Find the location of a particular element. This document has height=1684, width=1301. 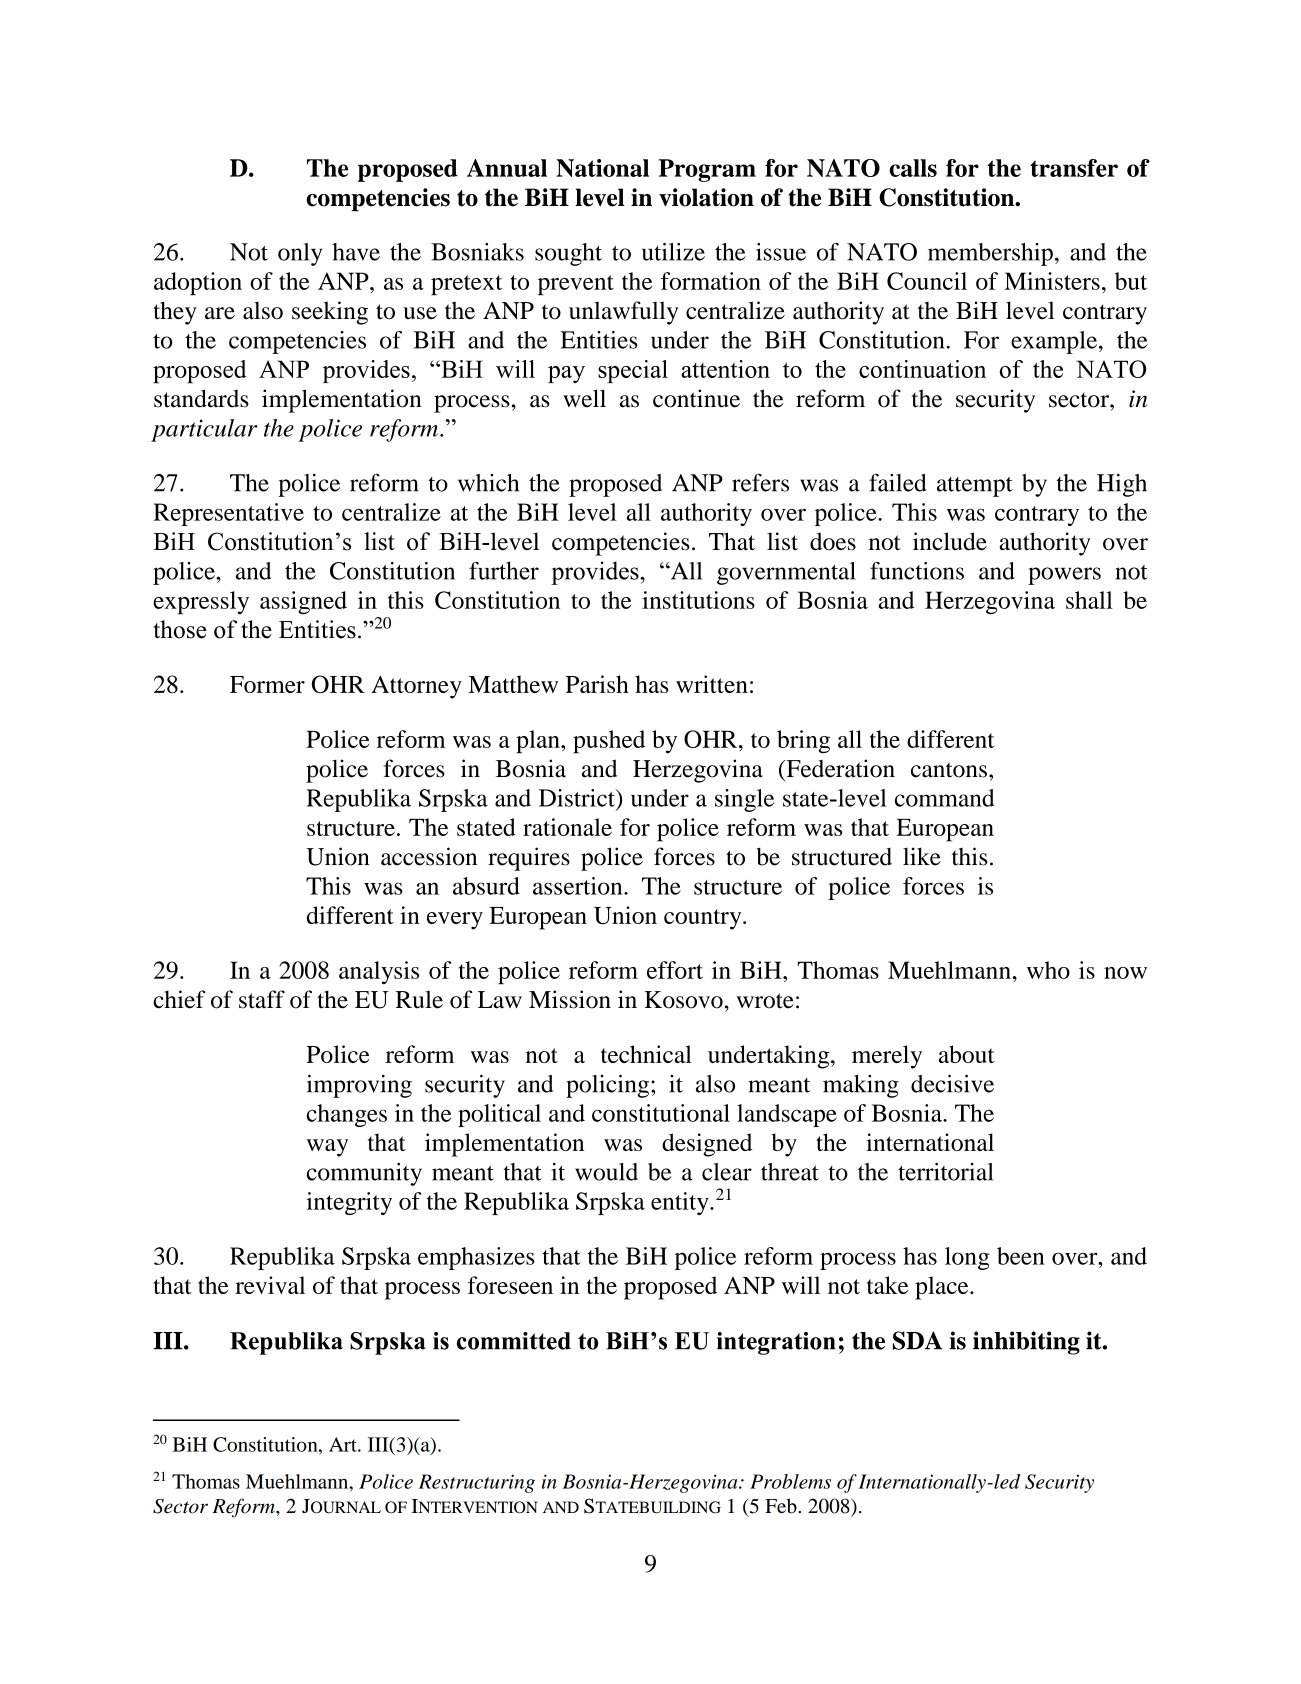

shall is located at coordinates (1089, 600).
